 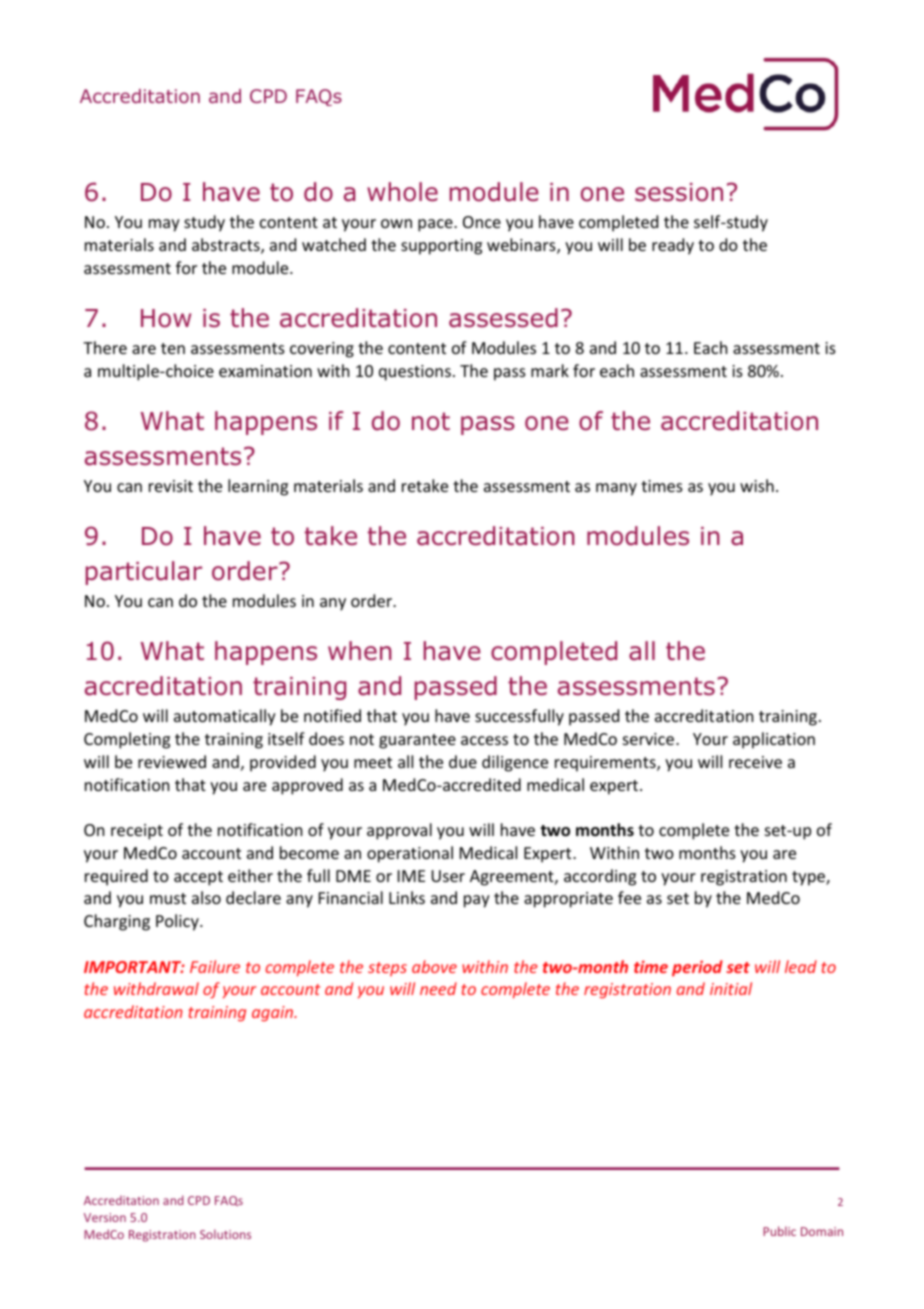 I want to click on when, so click(x=360, y=651).
